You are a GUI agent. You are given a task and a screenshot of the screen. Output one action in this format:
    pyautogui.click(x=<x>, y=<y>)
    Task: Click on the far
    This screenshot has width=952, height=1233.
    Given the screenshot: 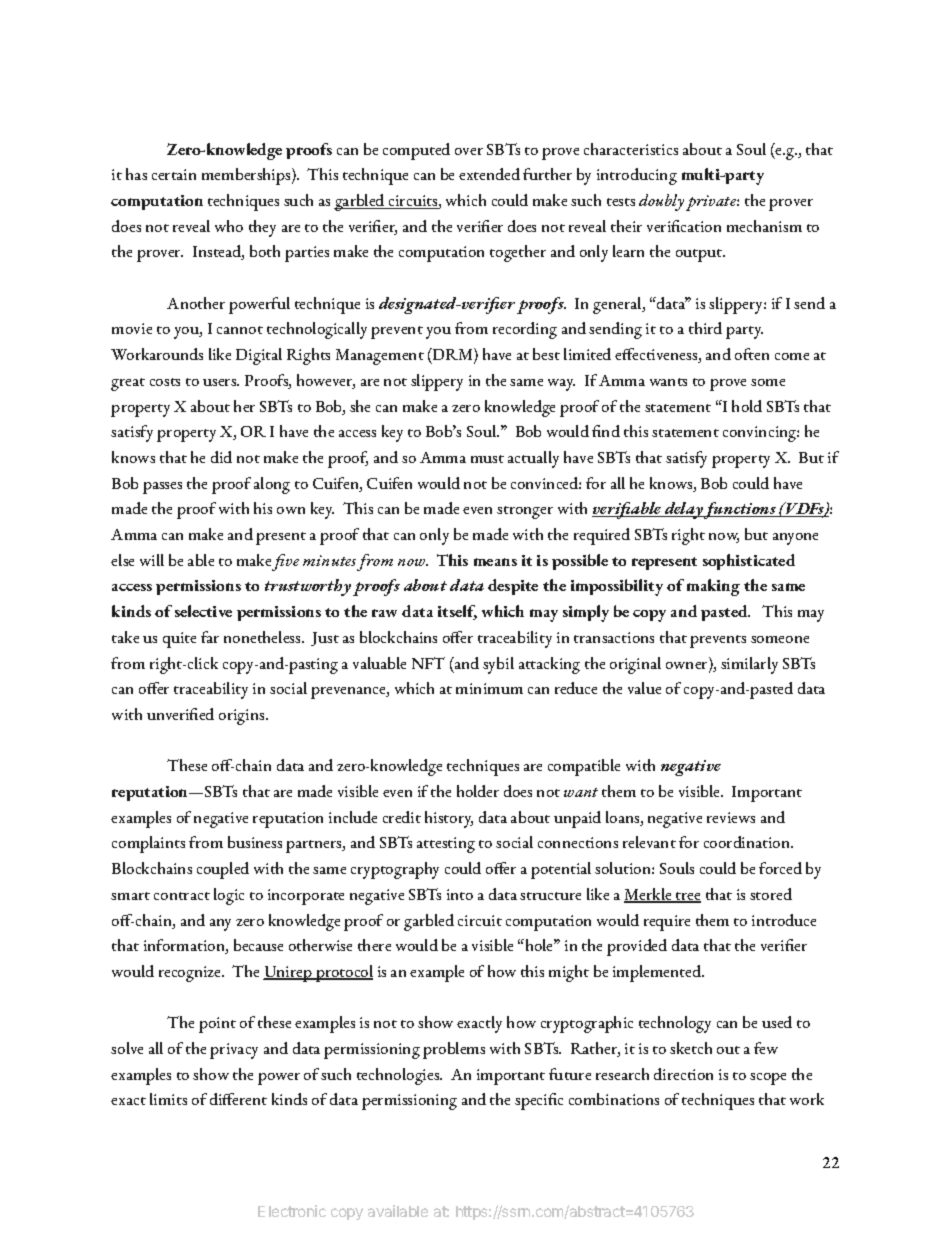 What is the action you would take?
    pyautogui.click(x=210, y=637)
